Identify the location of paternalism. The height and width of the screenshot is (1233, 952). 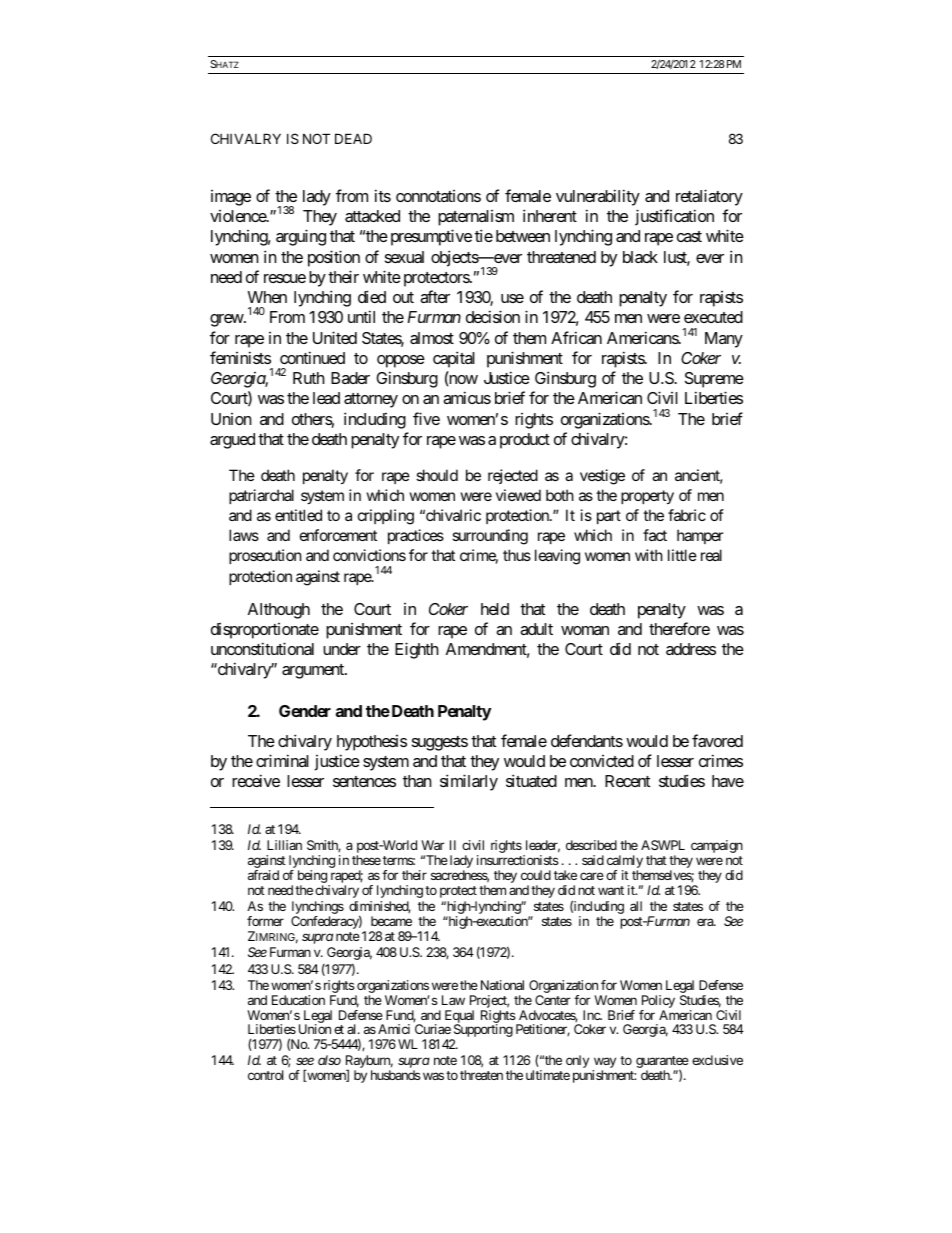
(476, 218).
